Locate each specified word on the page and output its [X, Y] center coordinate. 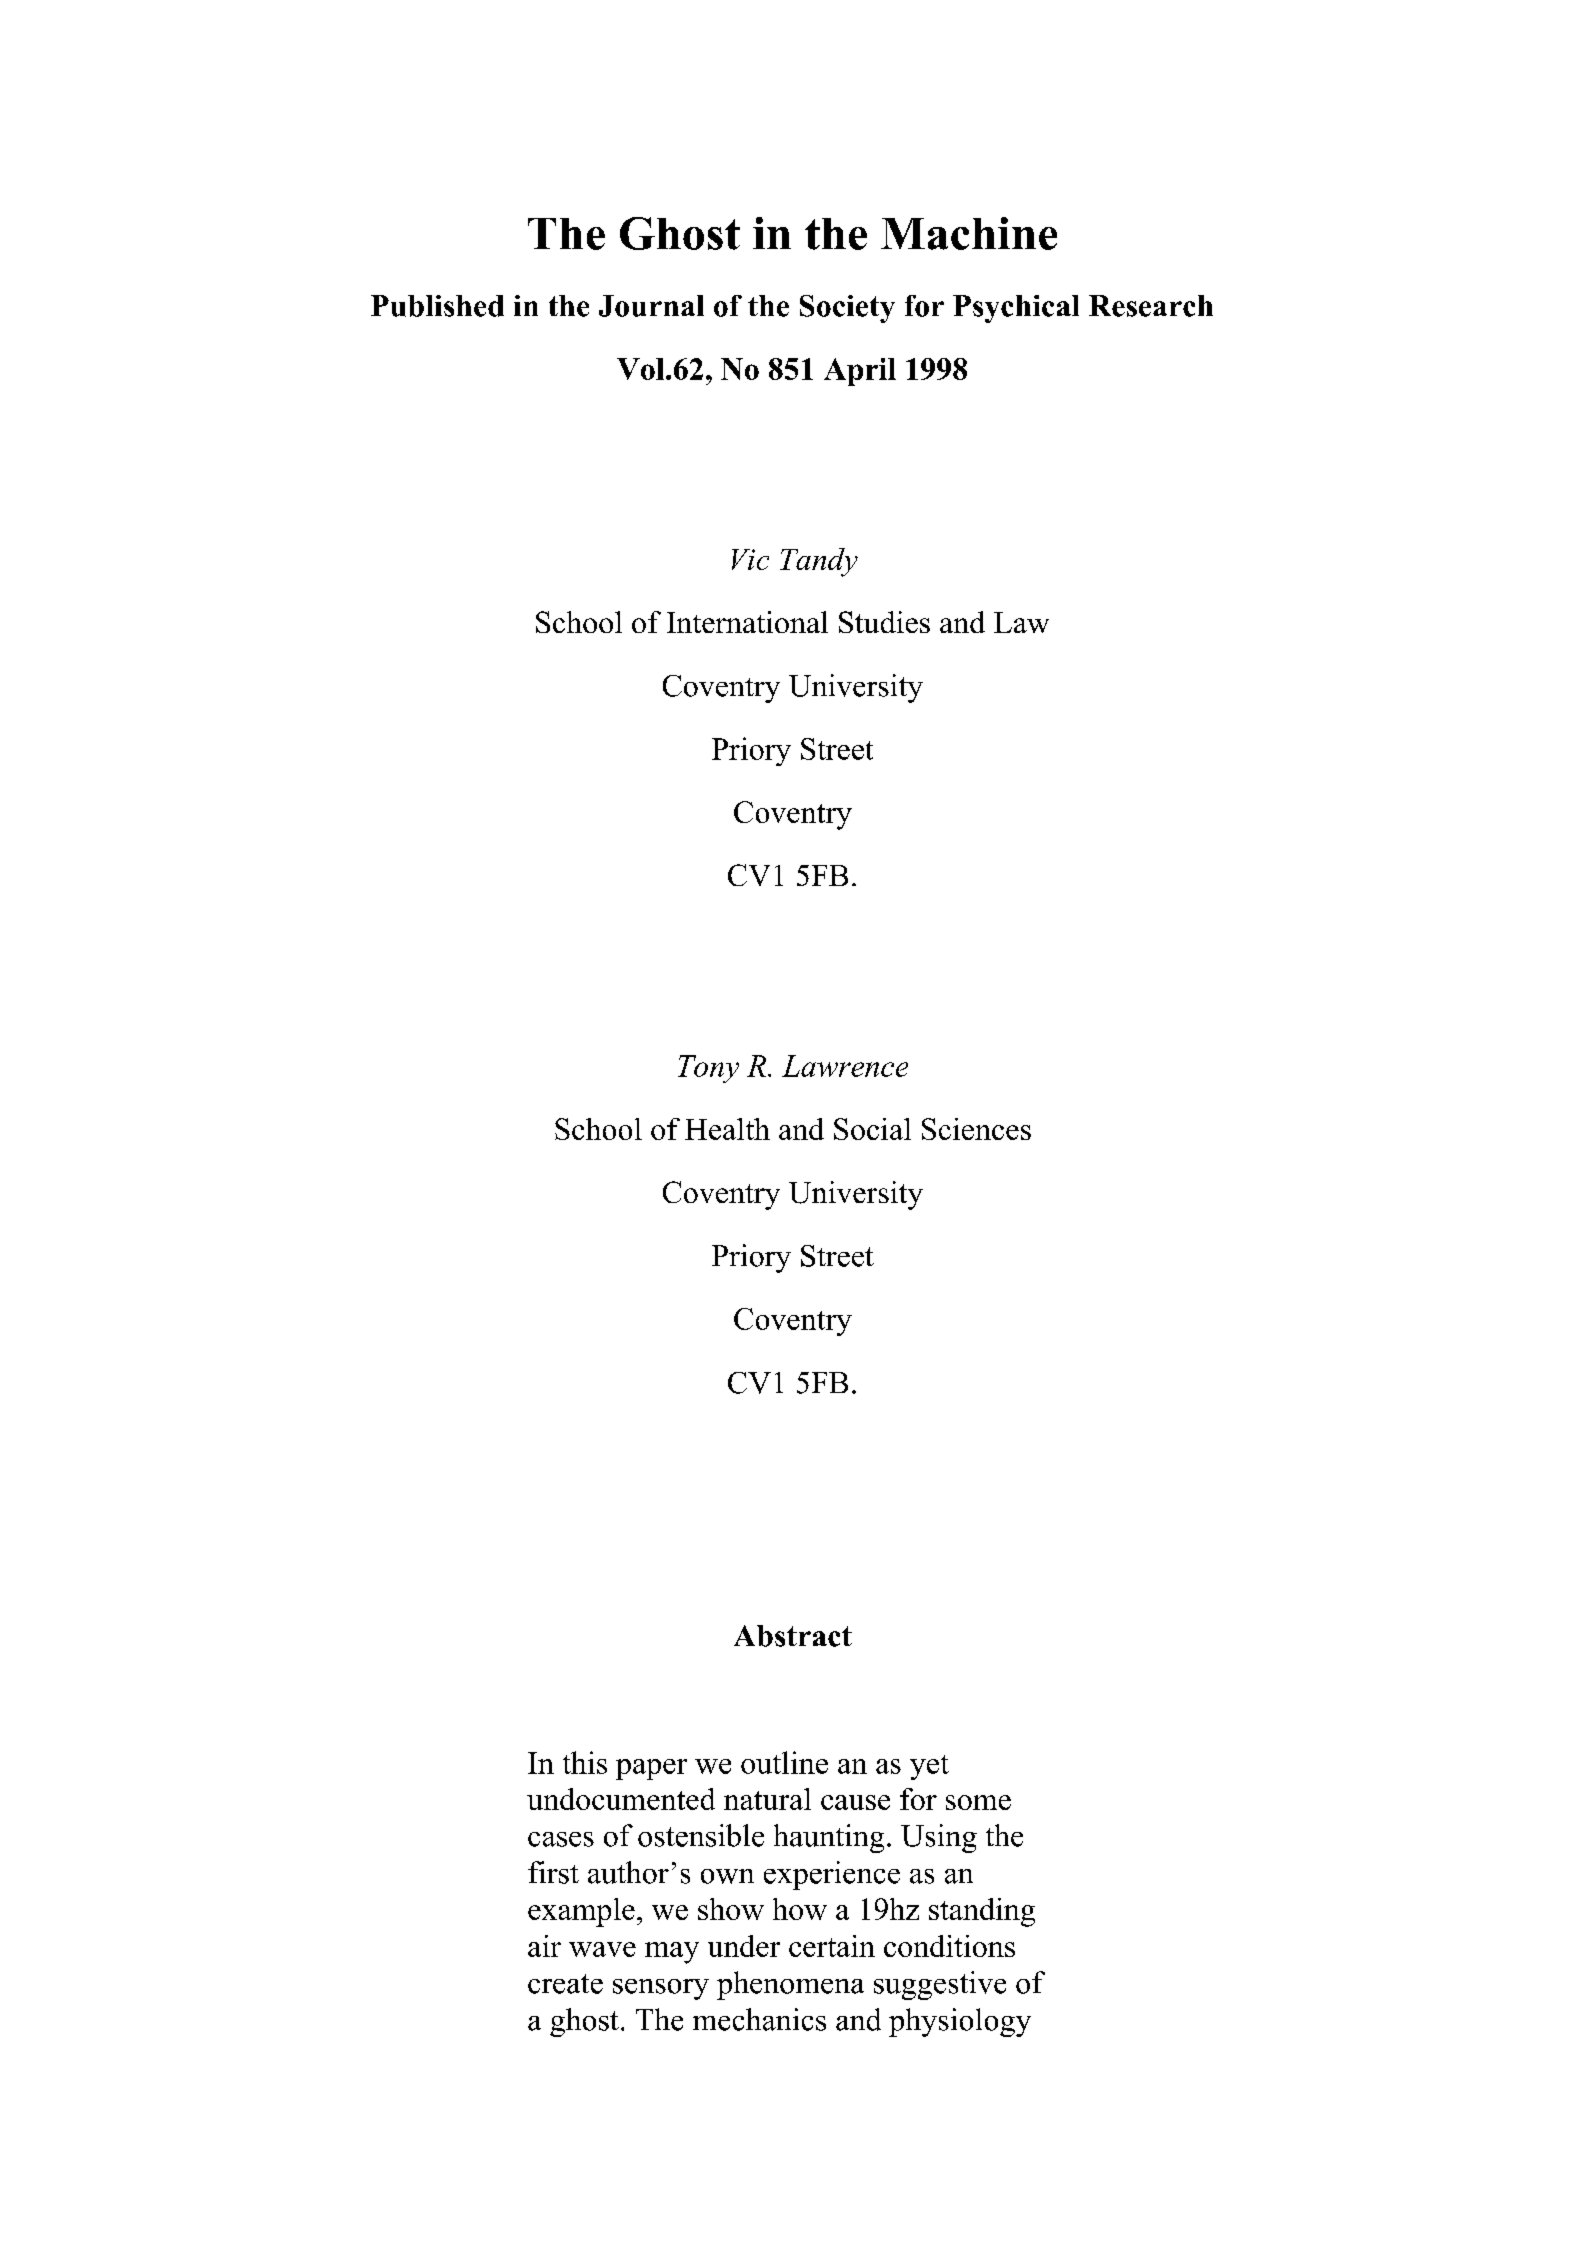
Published [437, 306]
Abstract [793, 1636]
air [544, 1946]
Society [847, 309]
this [585, 1762]
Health [727, 1129]
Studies [884, 622]
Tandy [819, 562]
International [747, 622]
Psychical [1016, 309]
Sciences [976, 1129]
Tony [708, 1069]
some [978, 1802]
